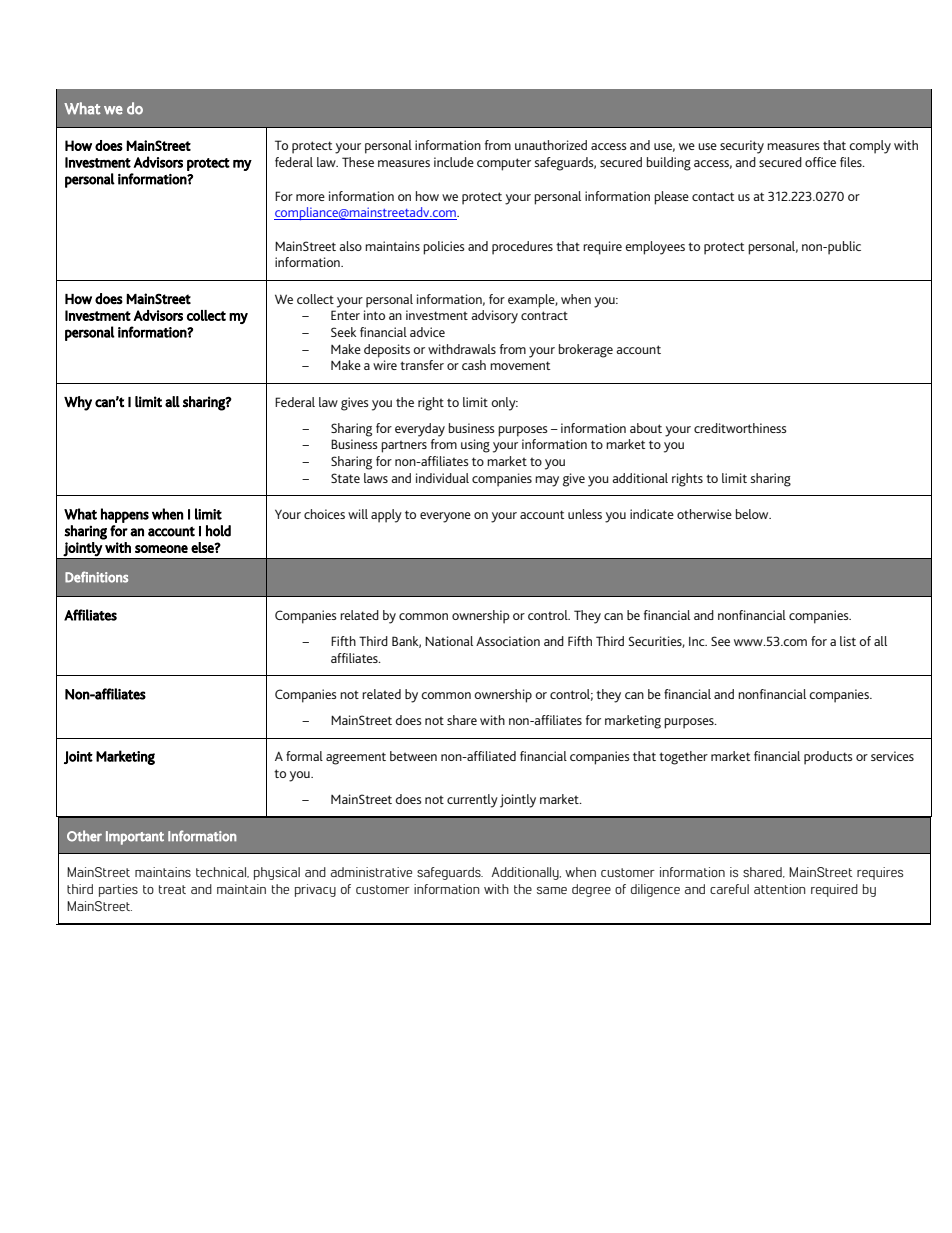 This page has height=1233, width=952. What do you see at coordinates (304, 756) in the page?
I see `formal` at bounding box center [304, 756].
